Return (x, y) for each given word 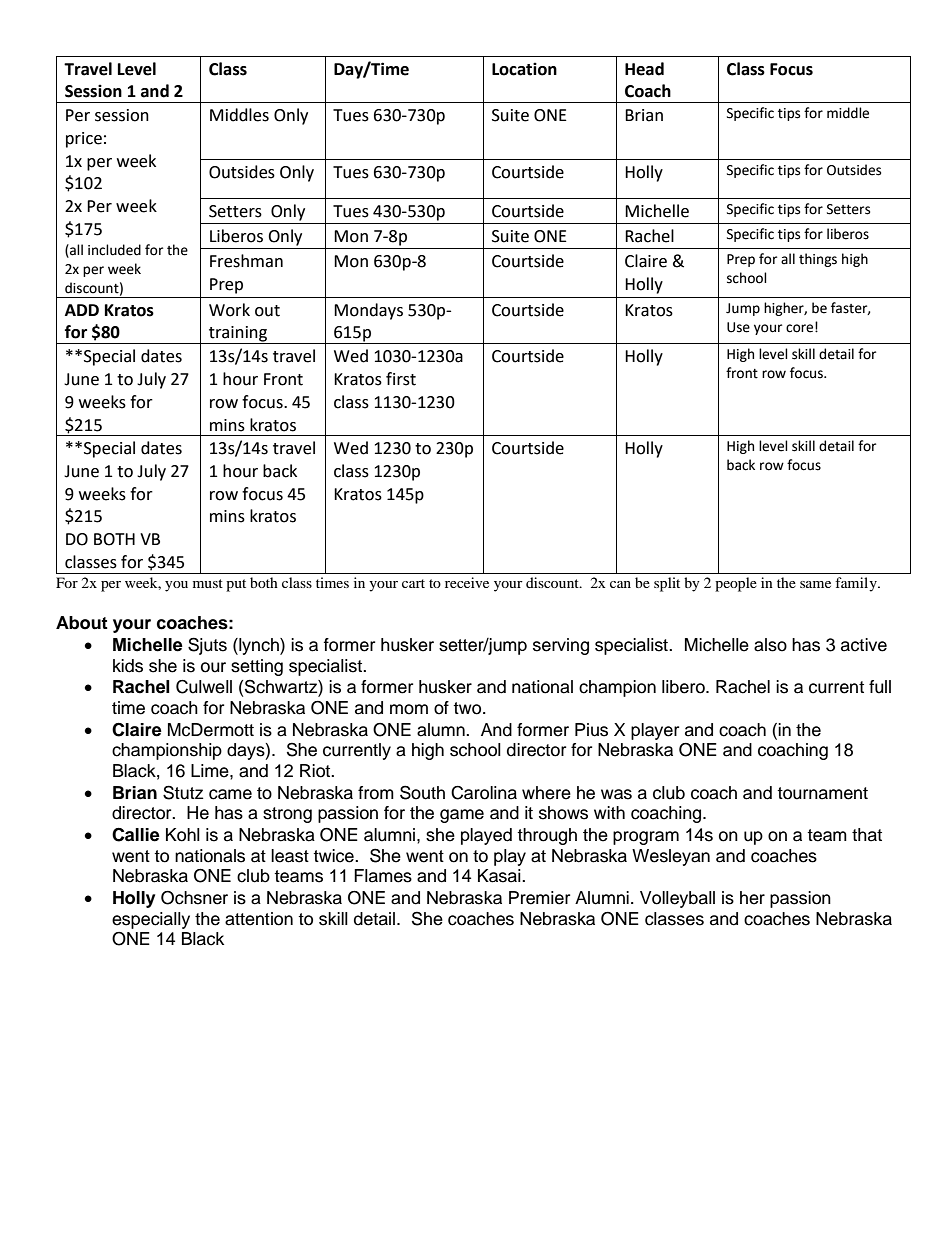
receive (467, 582)
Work (229, 310)
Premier (539, 898)
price (84, 140)
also (770, 645)
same (815, 584)
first (401, 379)
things (818, 260)
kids (128, 666)
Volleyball (677, 899)
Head (644, 69)
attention (259, 919)
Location (524, 69)
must (208, 583)
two (468, 708)
